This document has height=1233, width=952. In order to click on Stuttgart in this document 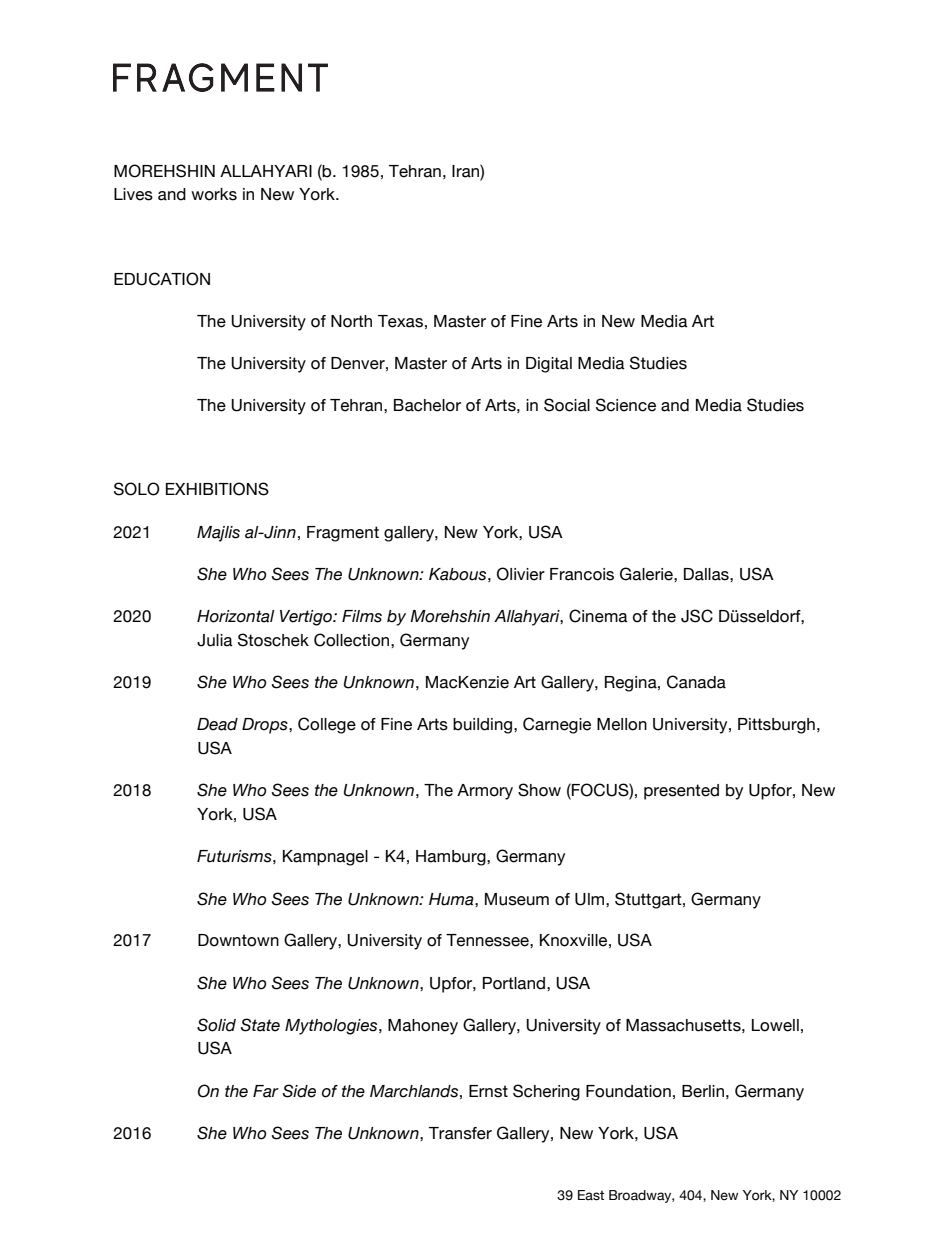, I will do `click(649, 900)`.
